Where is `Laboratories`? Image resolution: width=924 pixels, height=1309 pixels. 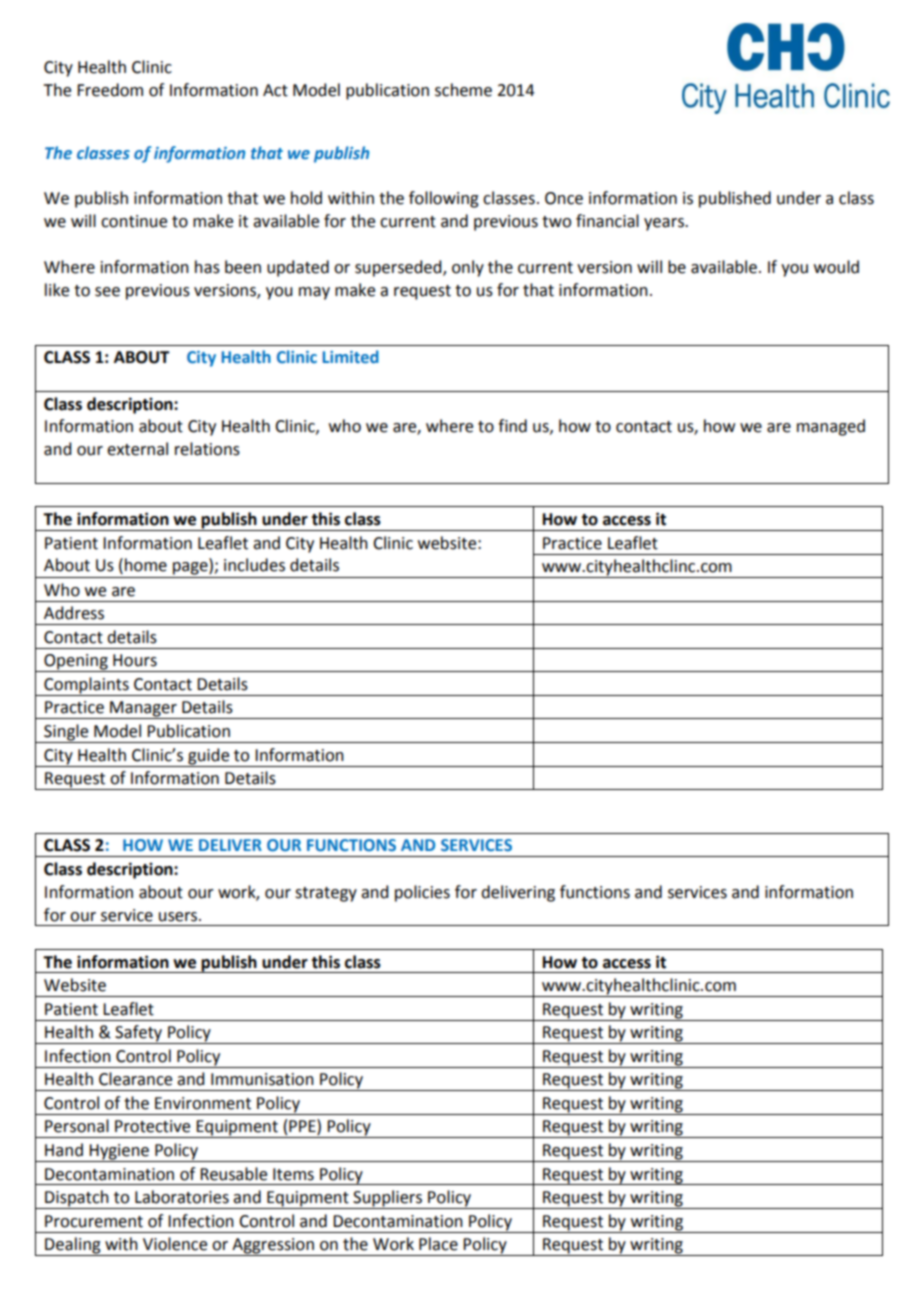
Laboratories is located at coordinates (182, 1197).
